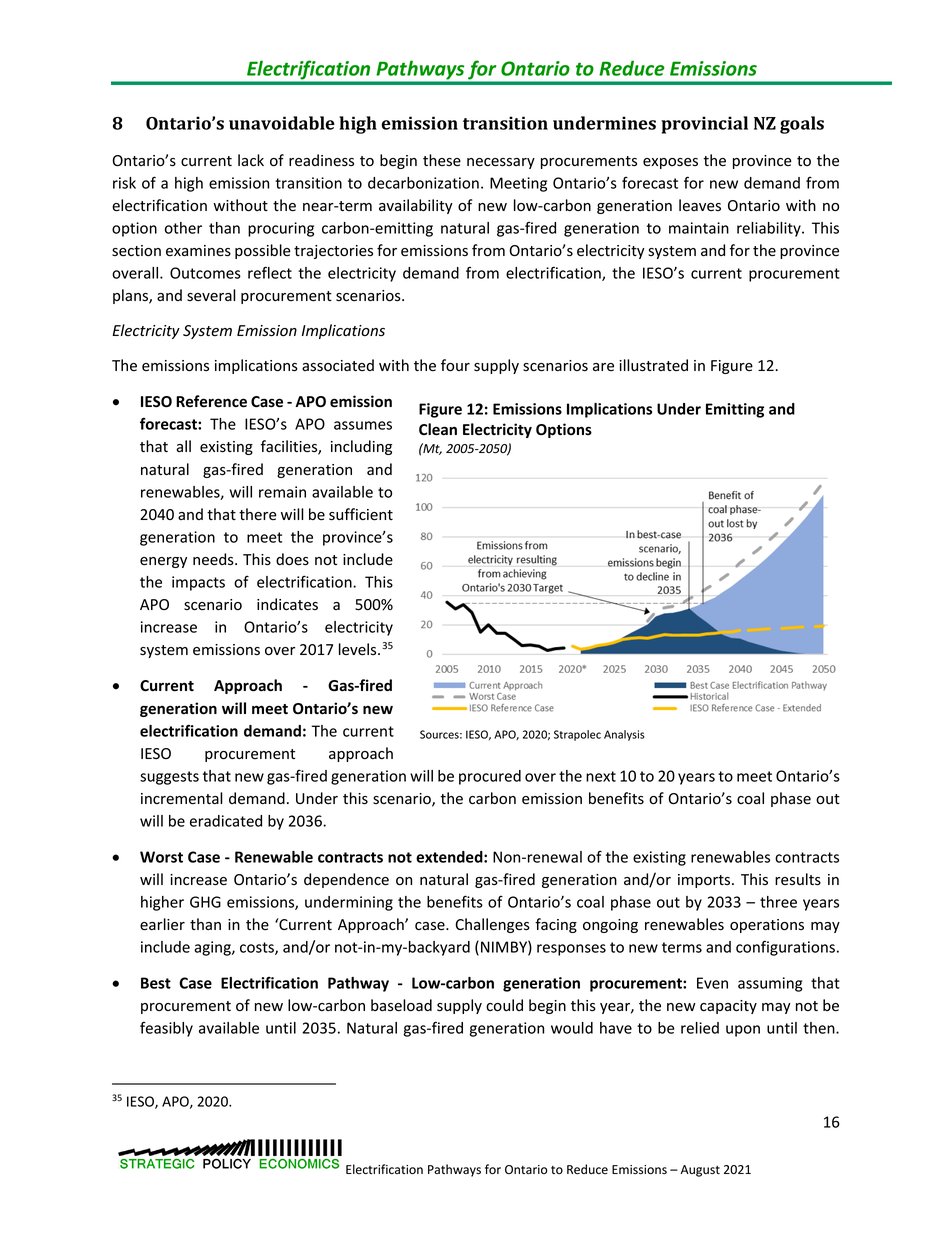 This page has height=1233, width=952. Describe the element at coordinates (359, 649) in the page. I see `levels` at that location.
